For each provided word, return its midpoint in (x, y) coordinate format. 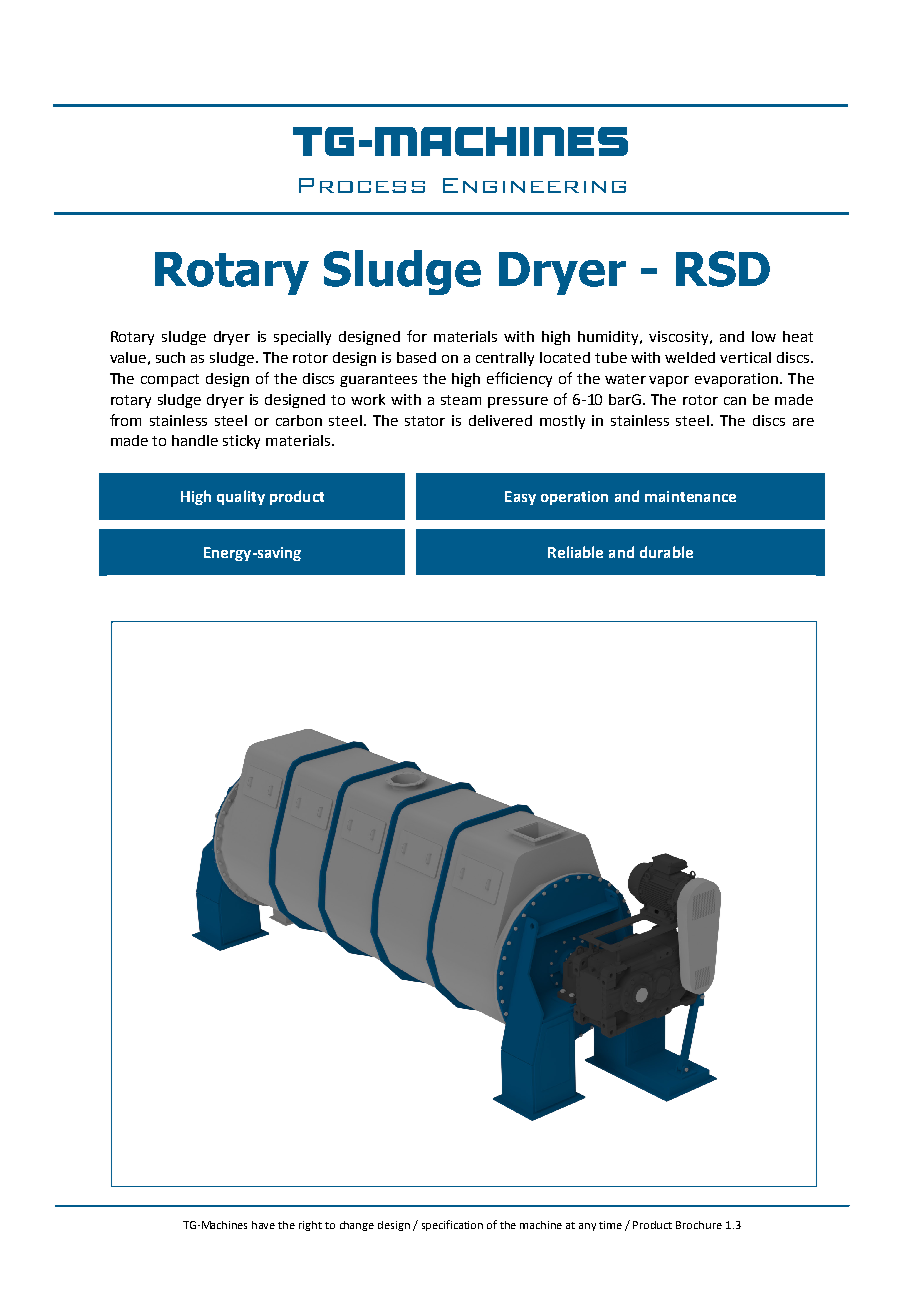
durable (666, 552)
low (764, 336)
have (263, 1225)
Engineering (534, 185)
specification (452, 1225)
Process (362, 185)
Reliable (575, 552)
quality (241, 497)
